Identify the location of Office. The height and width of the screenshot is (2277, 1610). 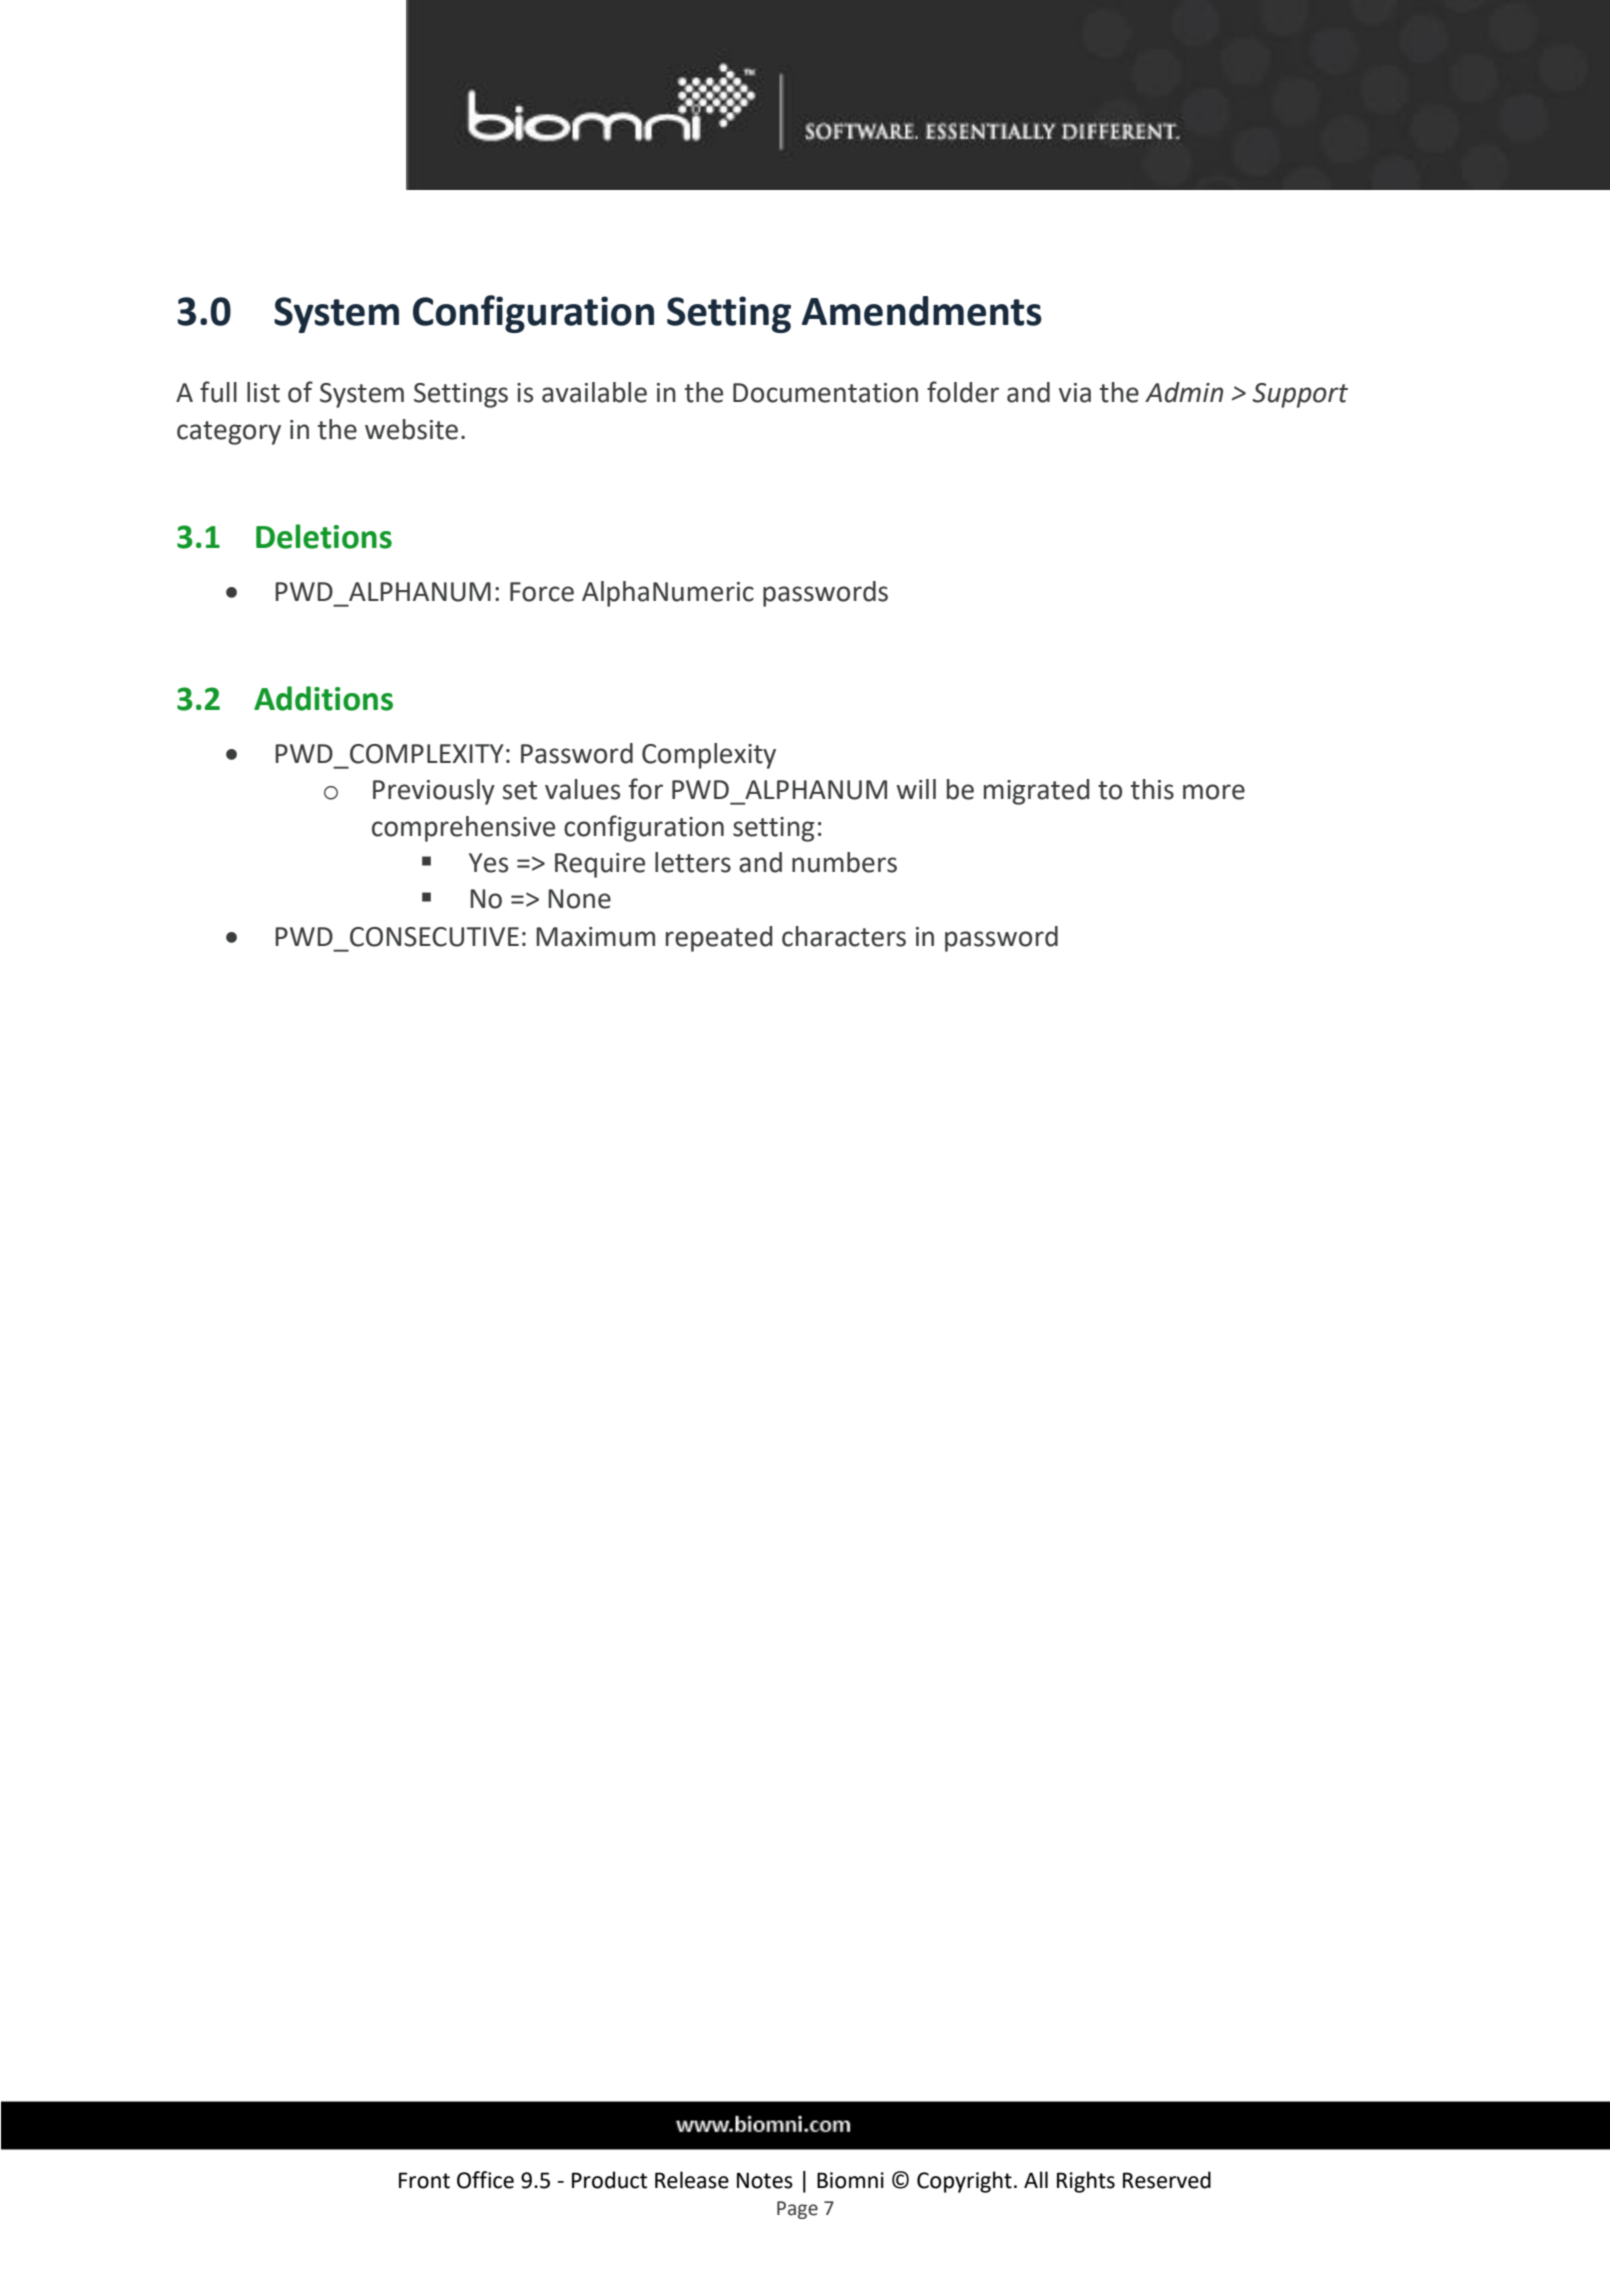
(485, 2180).
